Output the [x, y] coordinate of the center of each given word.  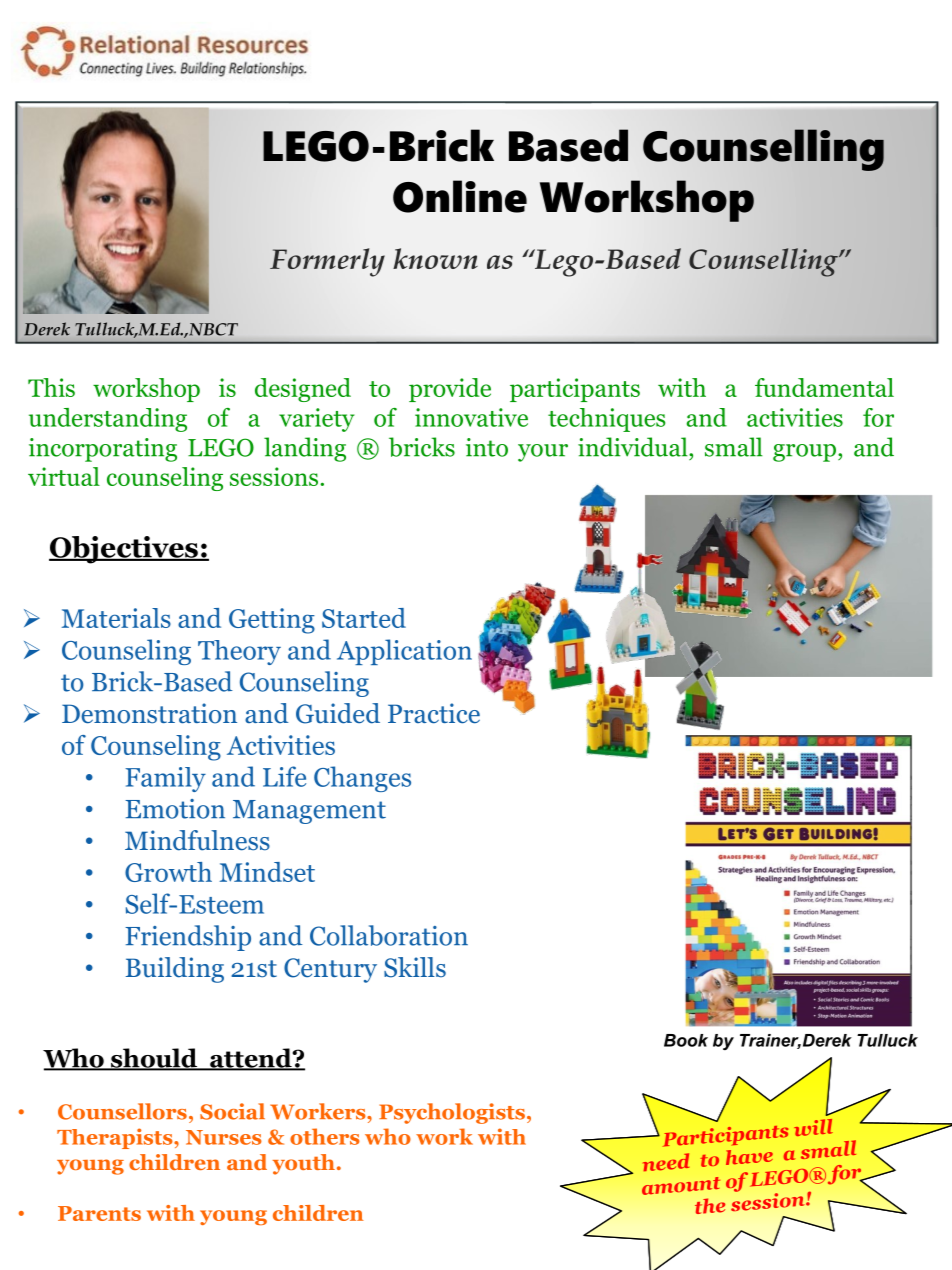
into [487, 447]
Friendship [188, 938]
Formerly [327, 262]
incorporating [103, 450]
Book [686, 1040]
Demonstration [149, 713]
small [734, 447]
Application [404, 652]
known [435, 258]
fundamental [824, 387]
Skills [415, 967]
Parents [99, 1213]
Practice [434, 713]
